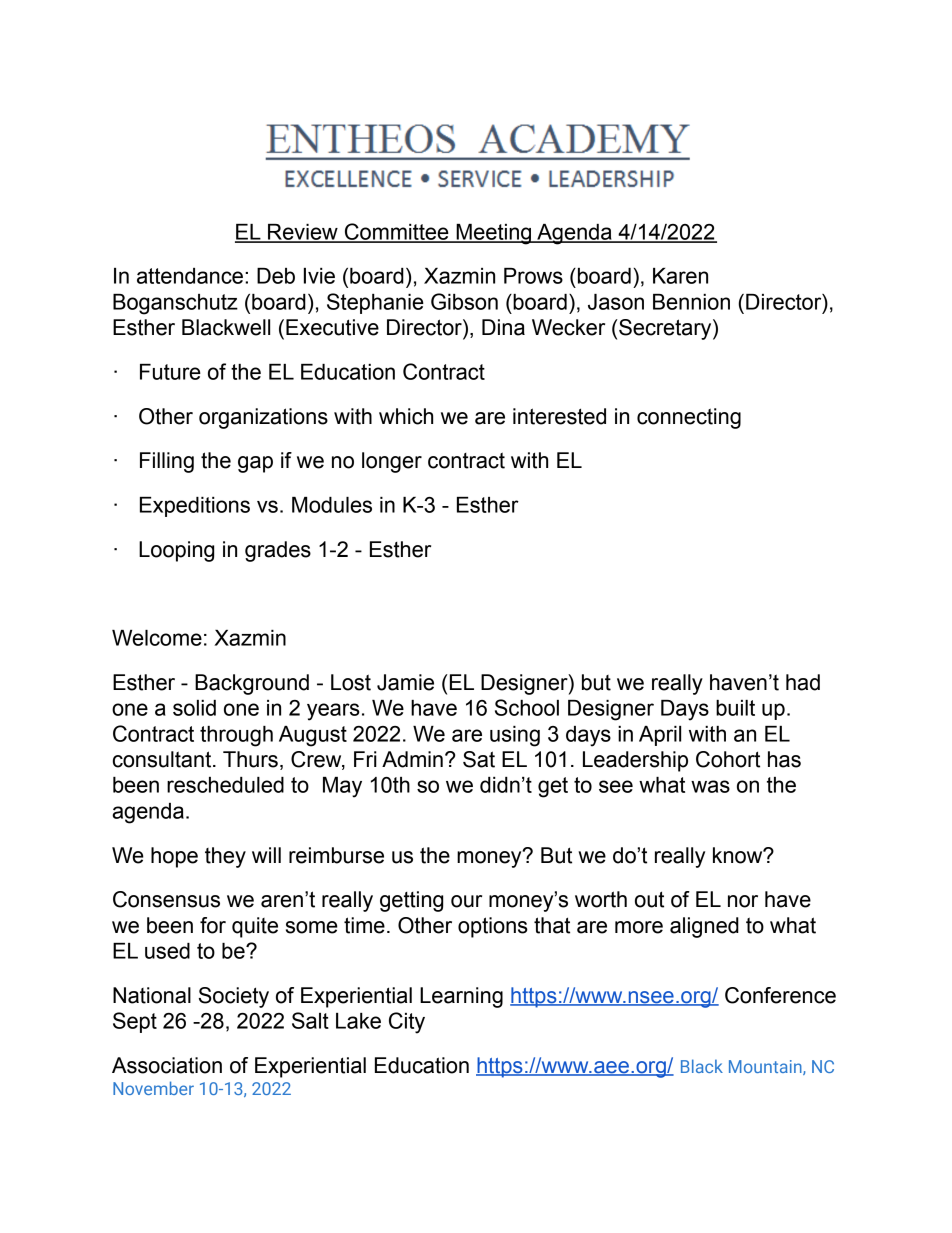 This document has height=1233, width=952. Describe the element at coordinates (479, 759) in the document. I see `Sat` at that location.
